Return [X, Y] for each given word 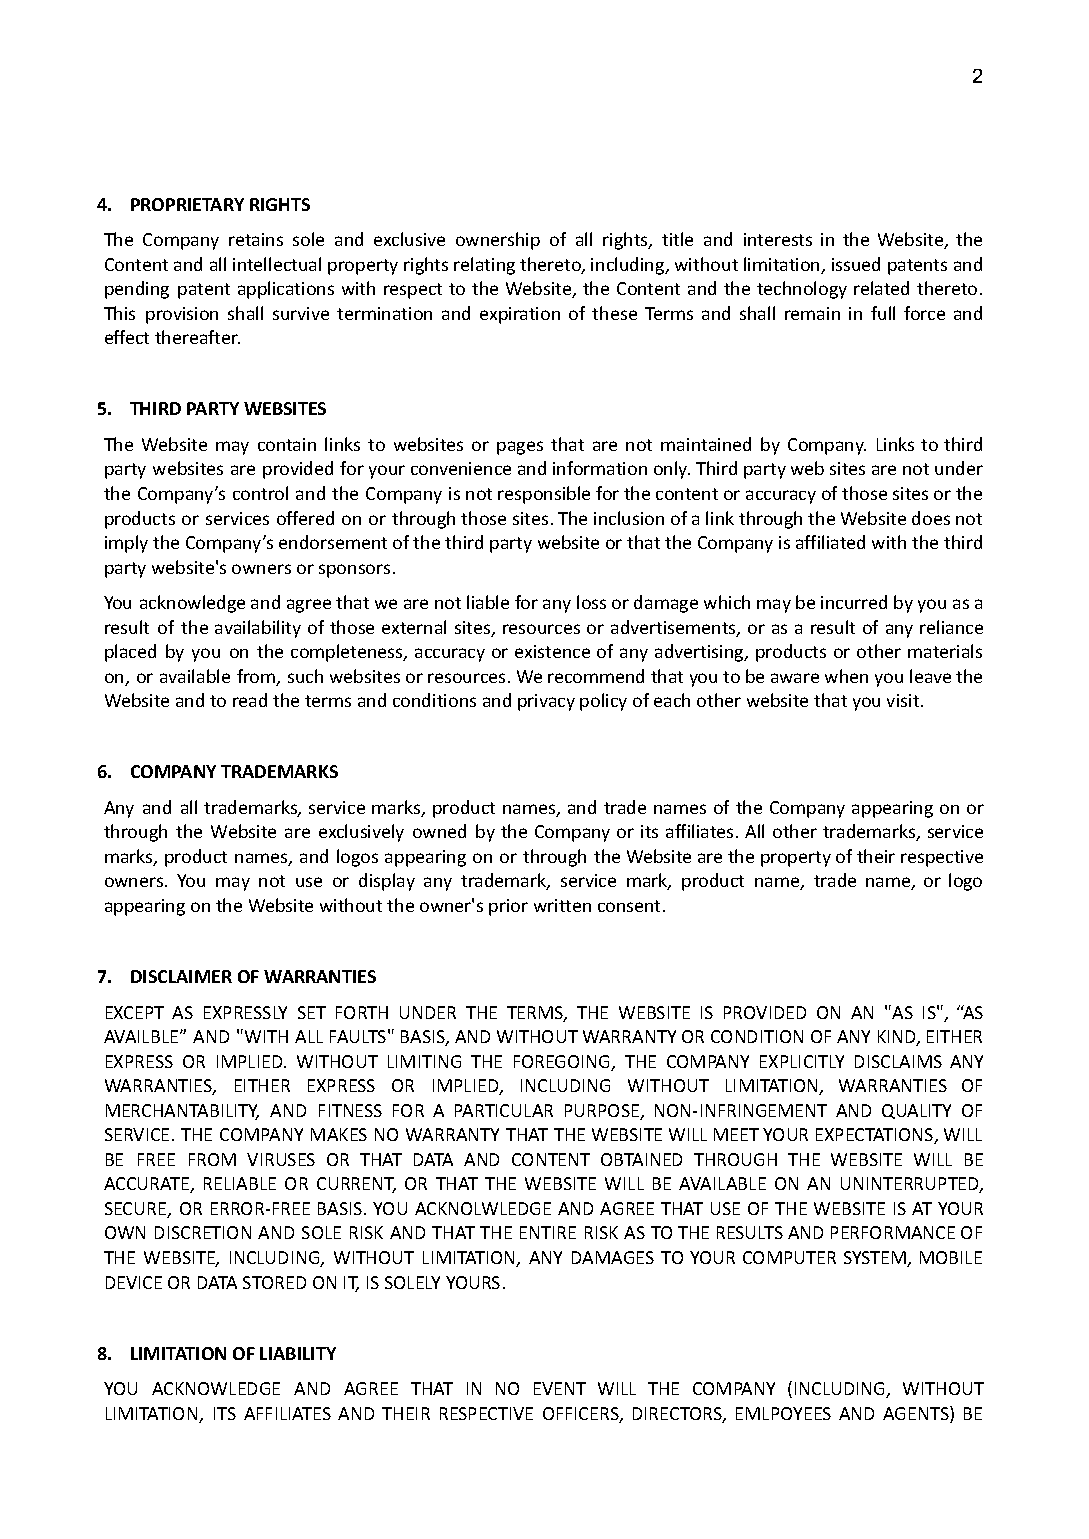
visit [904, 700]
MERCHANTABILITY [182, 1112]
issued [856, 264]
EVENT [560, 1388]
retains [256, 239]
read [250, 700]
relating [484, 266]
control [260, 493]
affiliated [830, 542]
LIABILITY [298, 1353]
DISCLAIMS [898, 1061]
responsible [544, 495]
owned [439, 831]
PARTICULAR [504, 1110]
